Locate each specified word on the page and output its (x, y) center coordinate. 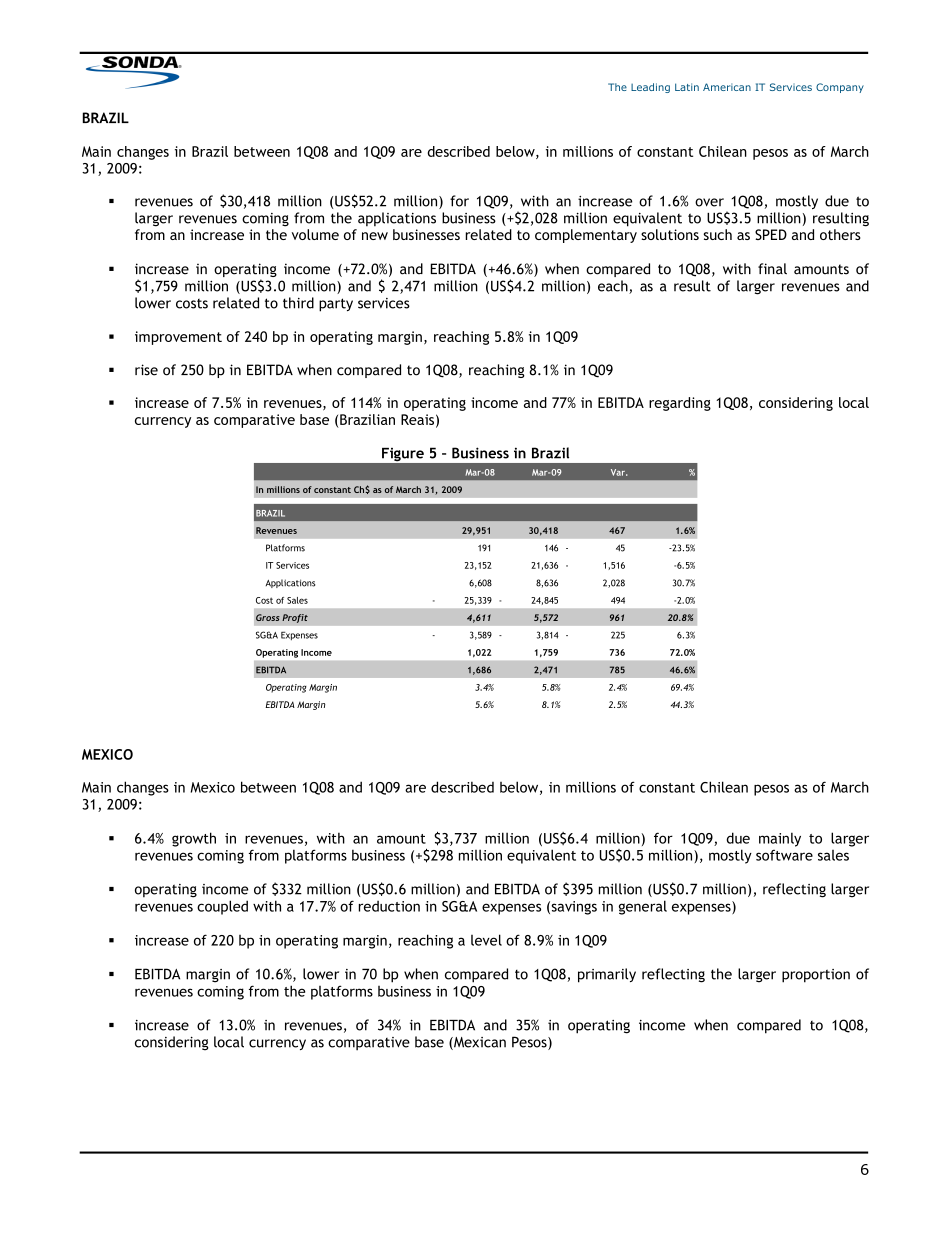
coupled (222, 907)
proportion (816, 976)
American (727, 87)
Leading (650, 88)
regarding (680, 404)
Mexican (479, 1043)
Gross (268, 617)
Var (619, 472)
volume (315, 234)
